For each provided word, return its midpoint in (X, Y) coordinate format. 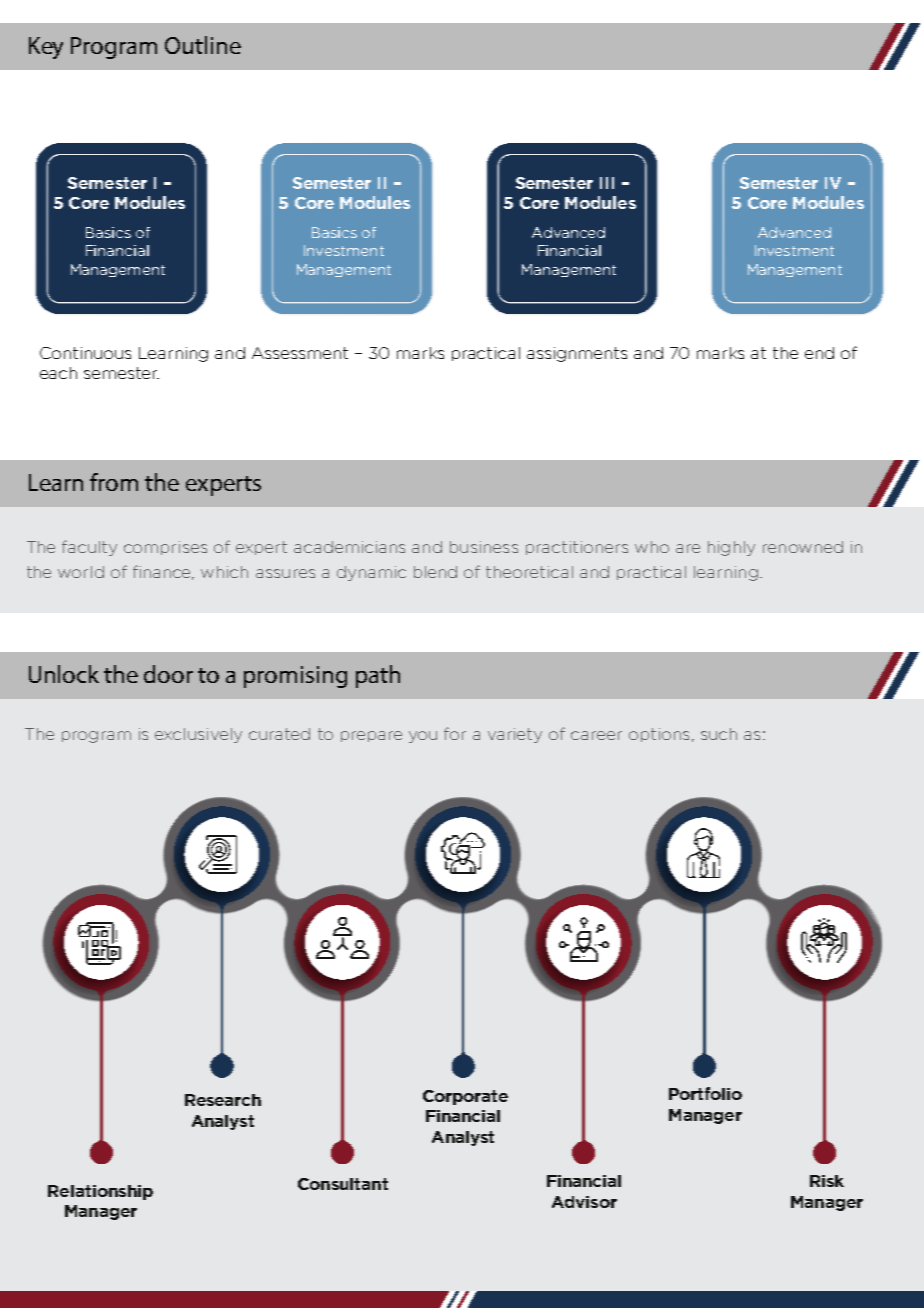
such (719, 734)
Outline (203, 45)
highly (731, 548)
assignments (577, 354)
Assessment (300, 353)
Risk (827, 1181)
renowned (803, 547)
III (607, 183)
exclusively (198, 735)
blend (435, 572)
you (423, 737)
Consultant (343, 1184)
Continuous (85, 353)
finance (163, 572)
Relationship (100, 1192)
